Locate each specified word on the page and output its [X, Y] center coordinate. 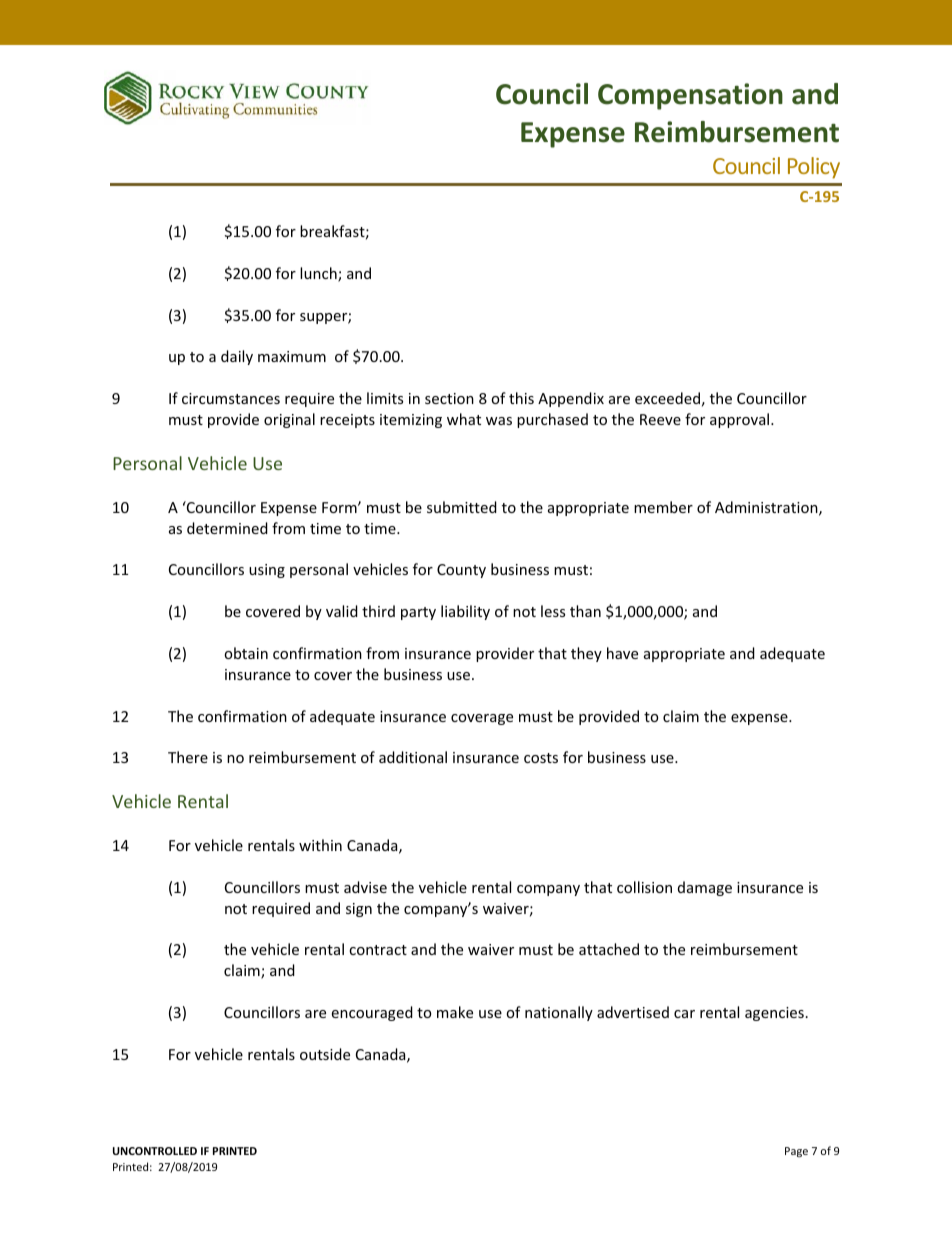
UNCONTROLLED [155, 1151]
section [449, 398]
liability [465, 612]
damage [705, 888]
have [622, 653]
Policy [814, 168]
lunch [319, 274]
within [320, 845]
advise [365, 887]
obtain [246, 653]
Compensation [690, 96]
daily [237, 357]
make [455, 1012]
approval [741, 420]
